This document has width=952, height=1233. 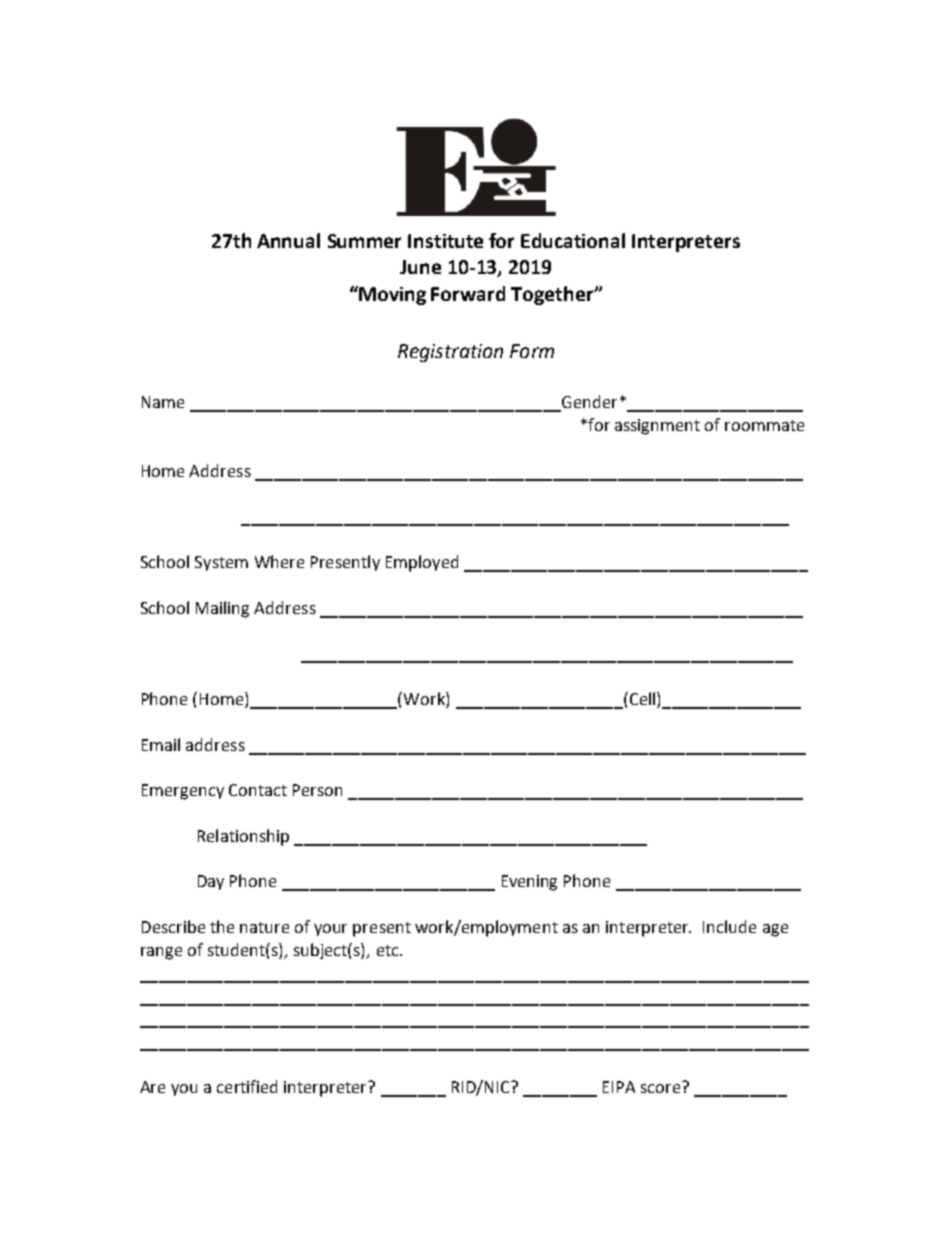 I want to click on Annual, so click(x=288, y=240).
